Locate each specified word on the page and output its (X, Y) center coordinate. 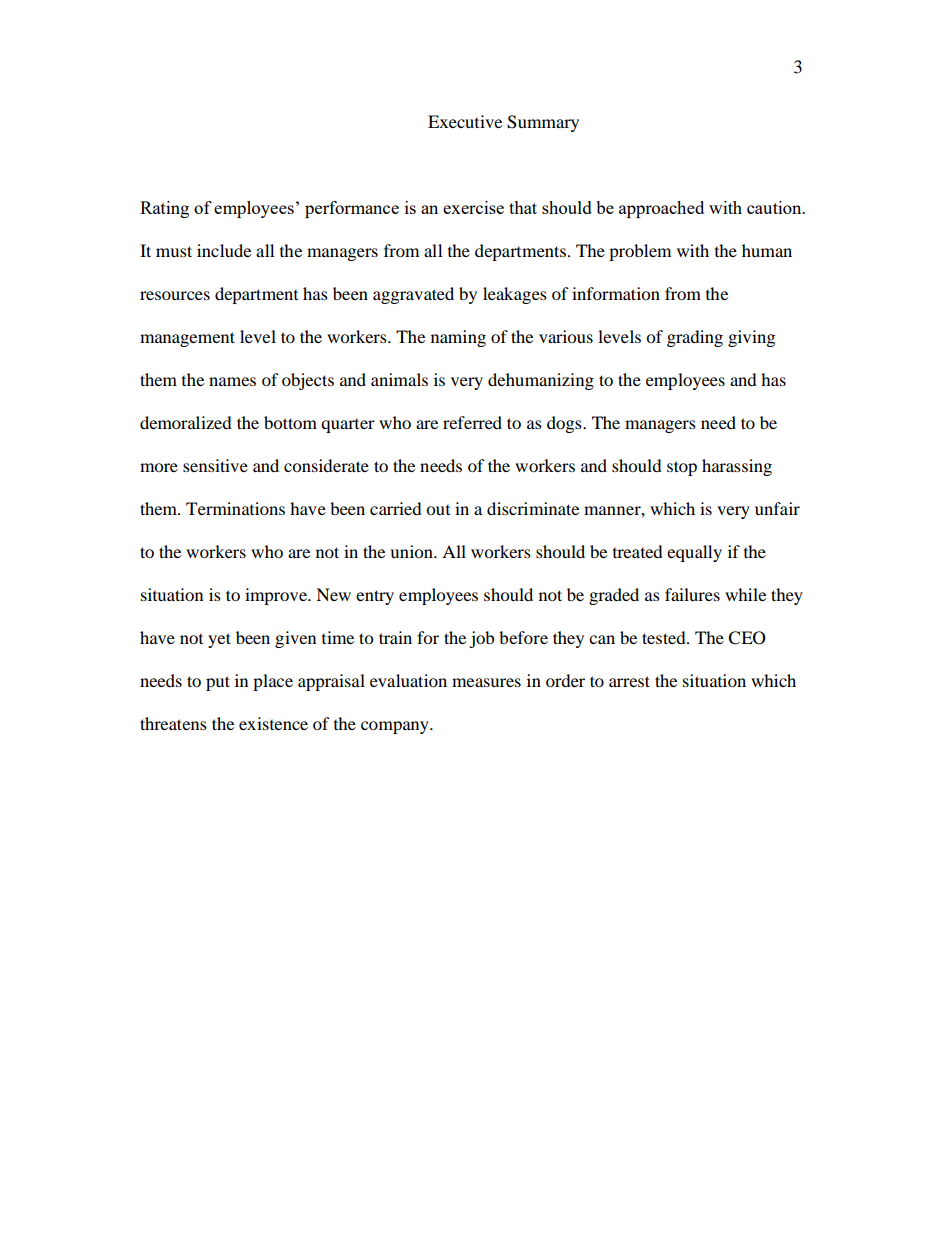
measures (486, 682)
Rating (164, 209)
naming (458, 338)
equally (694, 553)
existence (273, 723)
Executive (465, 121)
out (438, 510)
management (187, 339)
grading (695, 338)
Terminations (235, 508)
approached (661, 209)
